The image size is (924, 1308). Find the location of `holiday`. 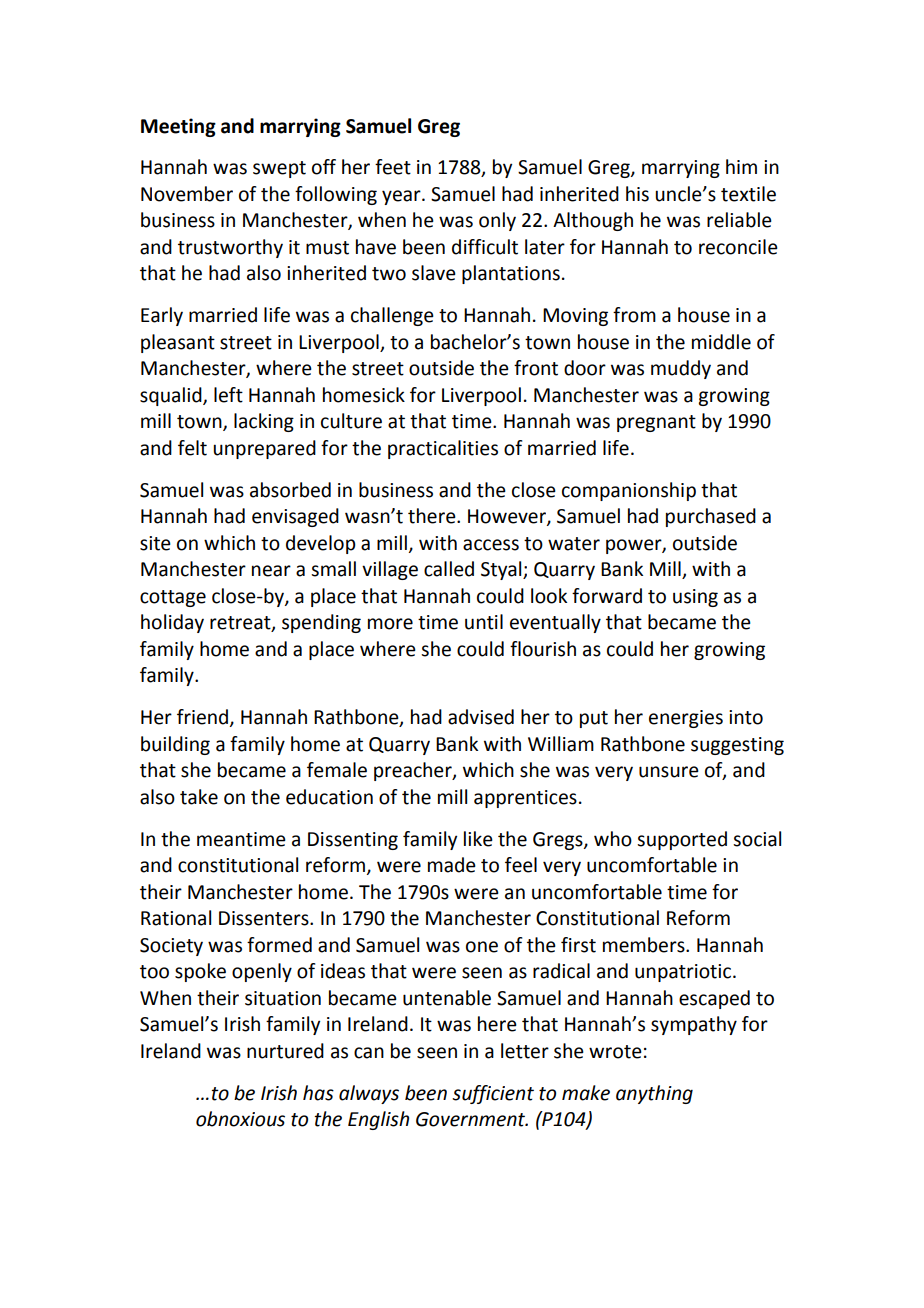

holiday is located at coordinates (172, 623).
